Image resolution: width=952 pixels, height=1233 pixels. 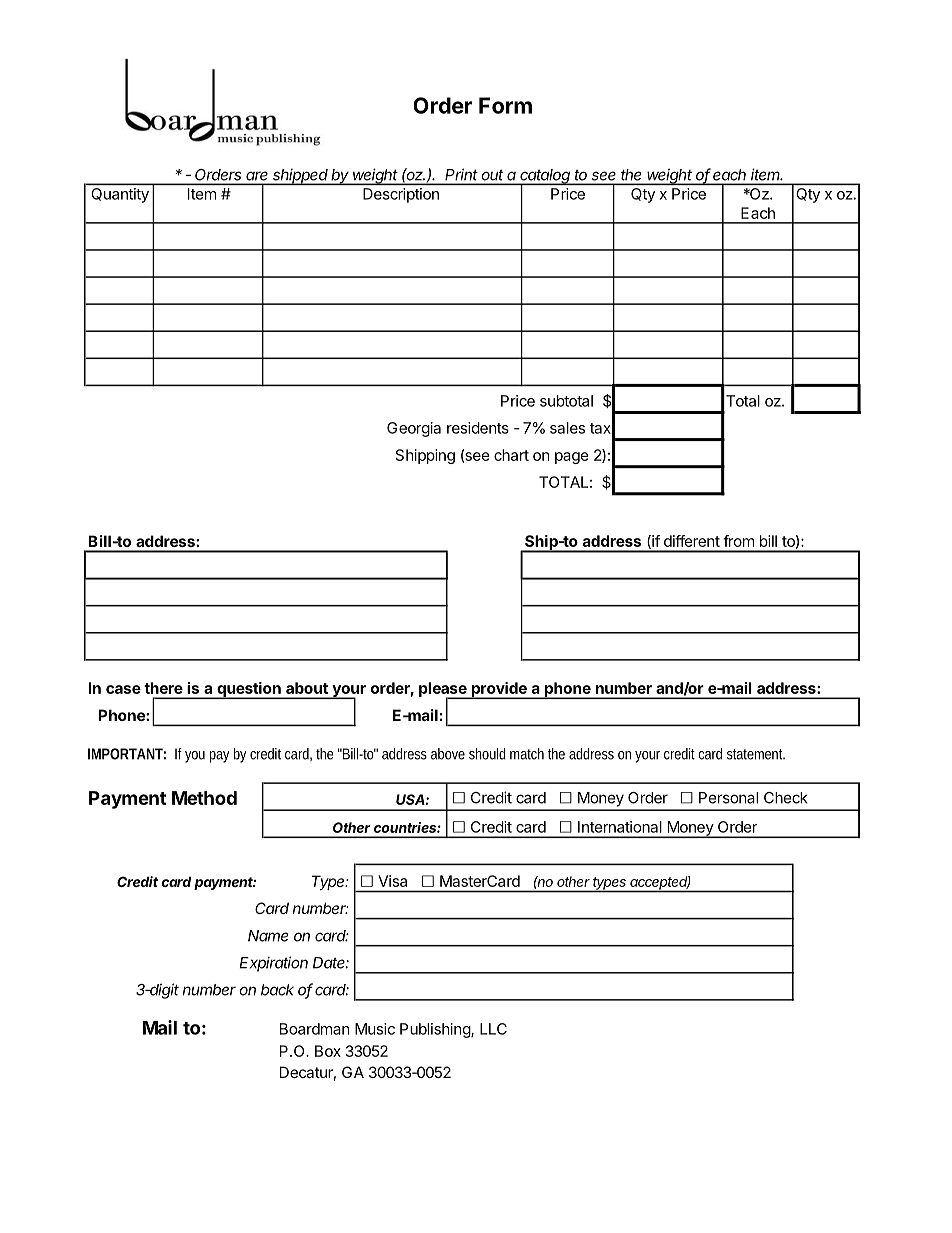 What do you see at coordinates (257, 176) in the screenshot?
I see `are` at bounding box center [257, 176].
